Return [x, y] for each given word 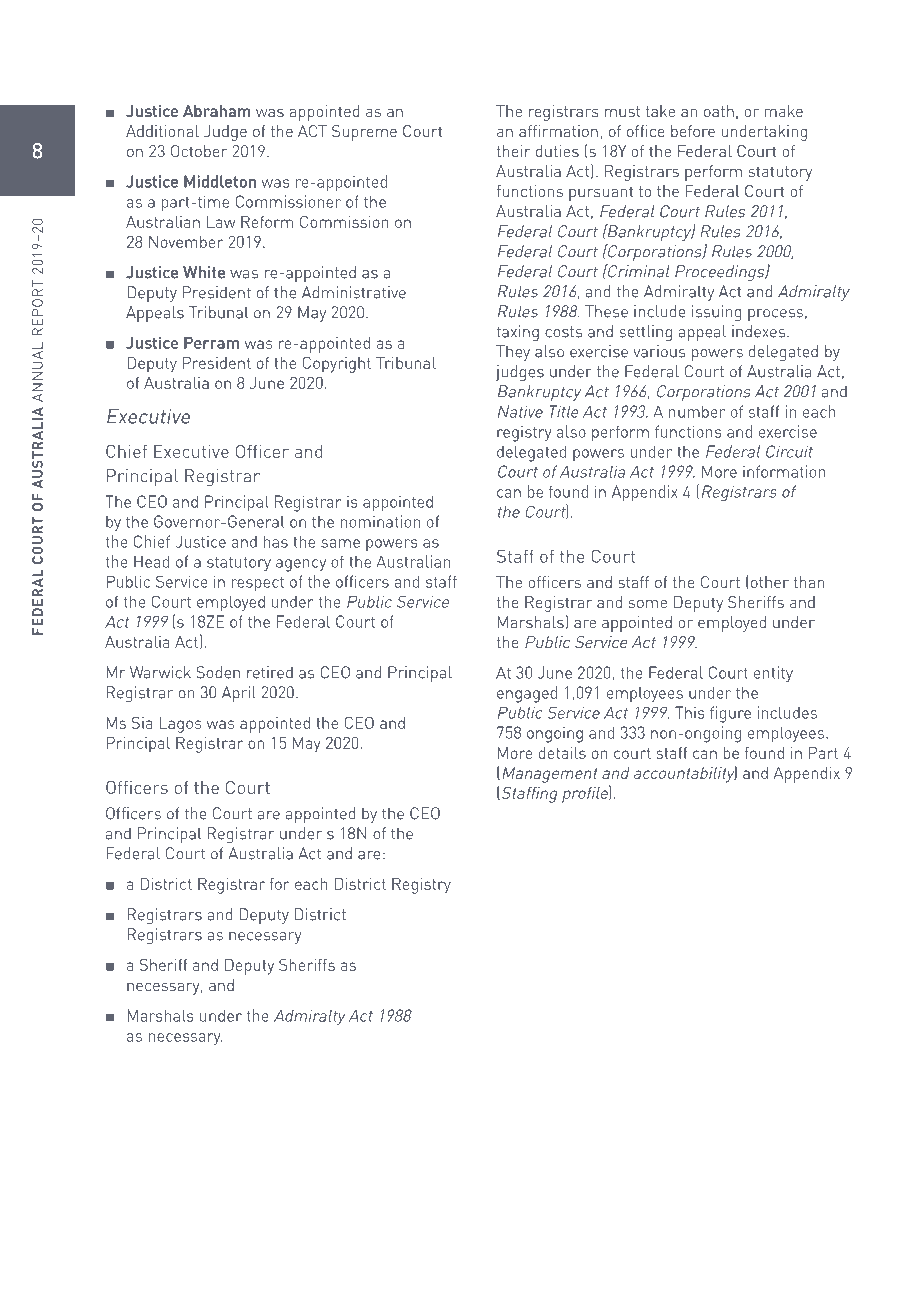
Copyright [337, 365]
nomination [380, 521]
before [693, 131]
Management [550, 775]
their [514, 151]
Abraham [216, 111]
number [697, 411]
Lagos [181, 725]
